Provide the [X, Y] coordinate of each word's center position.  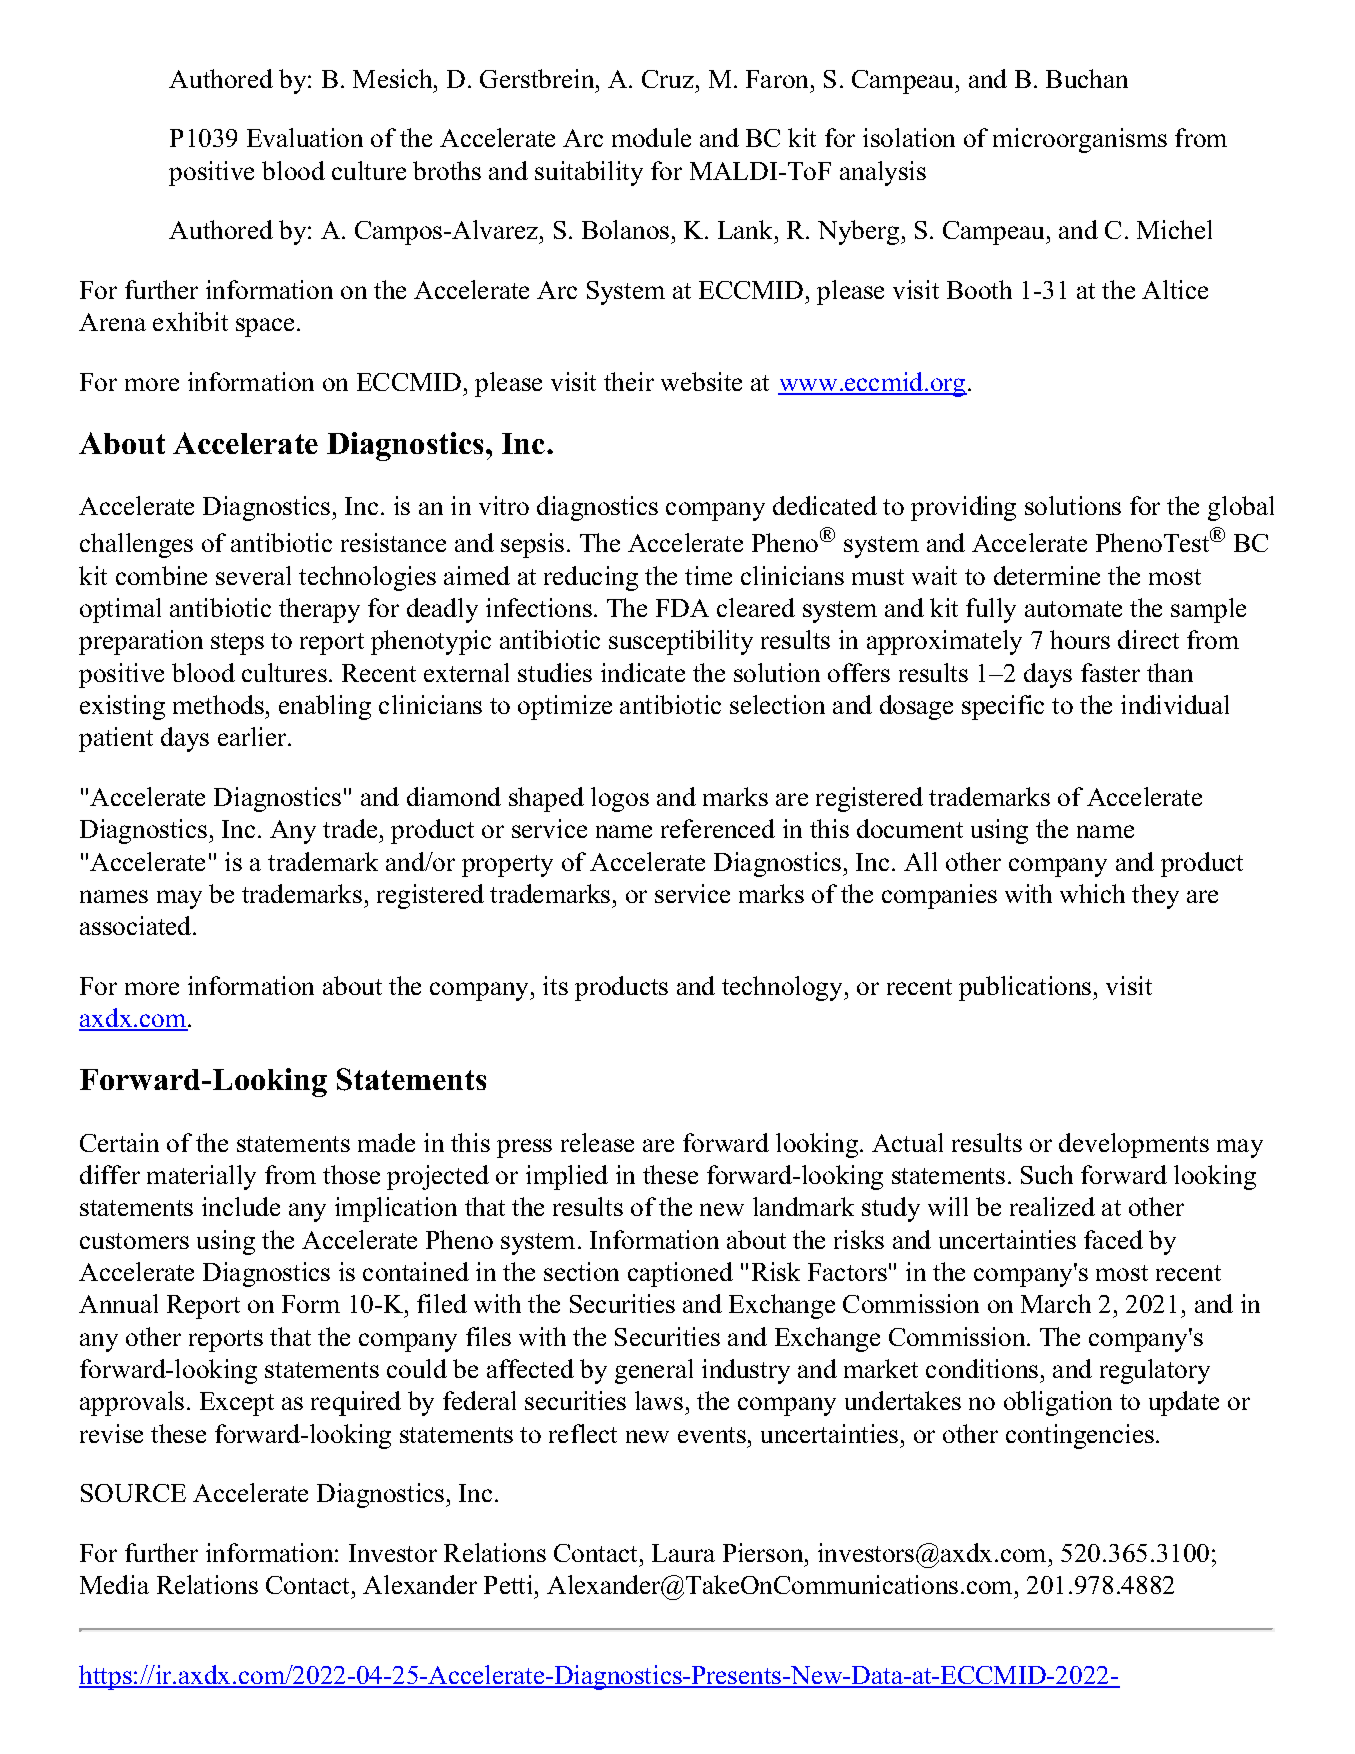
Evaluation [305, 137]
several [253, 575]
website [701, 381]
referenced [718, 828]
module [651, 137]
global [1241, 508]
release [597, 1142]
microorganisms [1080, 140]
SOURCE [133, 1493]
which [1092, 893]
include [241, 1206]
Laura [683, 1553]
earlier [253, 736]
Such [1047, 1174]
